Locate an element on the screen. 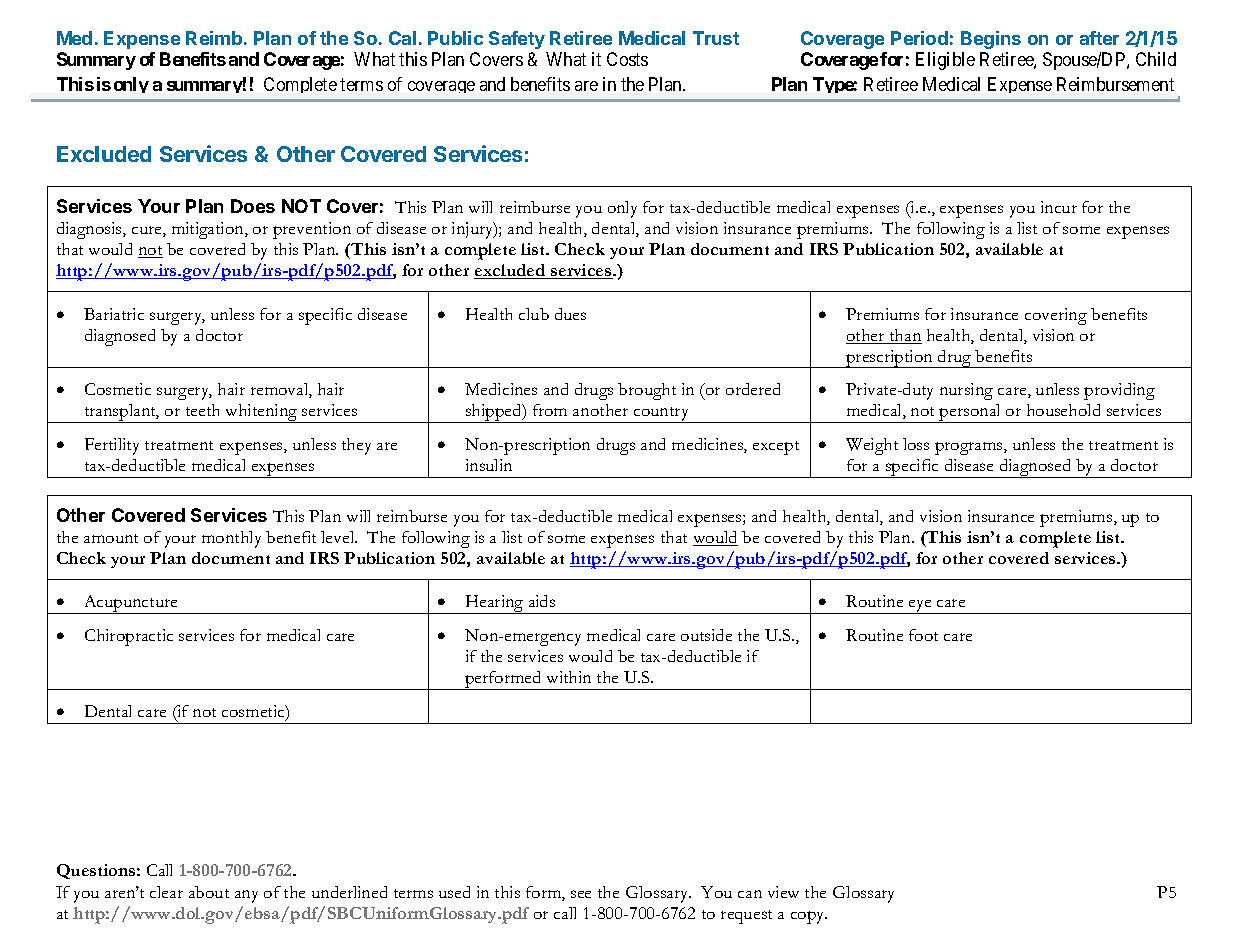 The width and height of the screenshot is (1233, 952). about is located at coordinates (209, 892).
